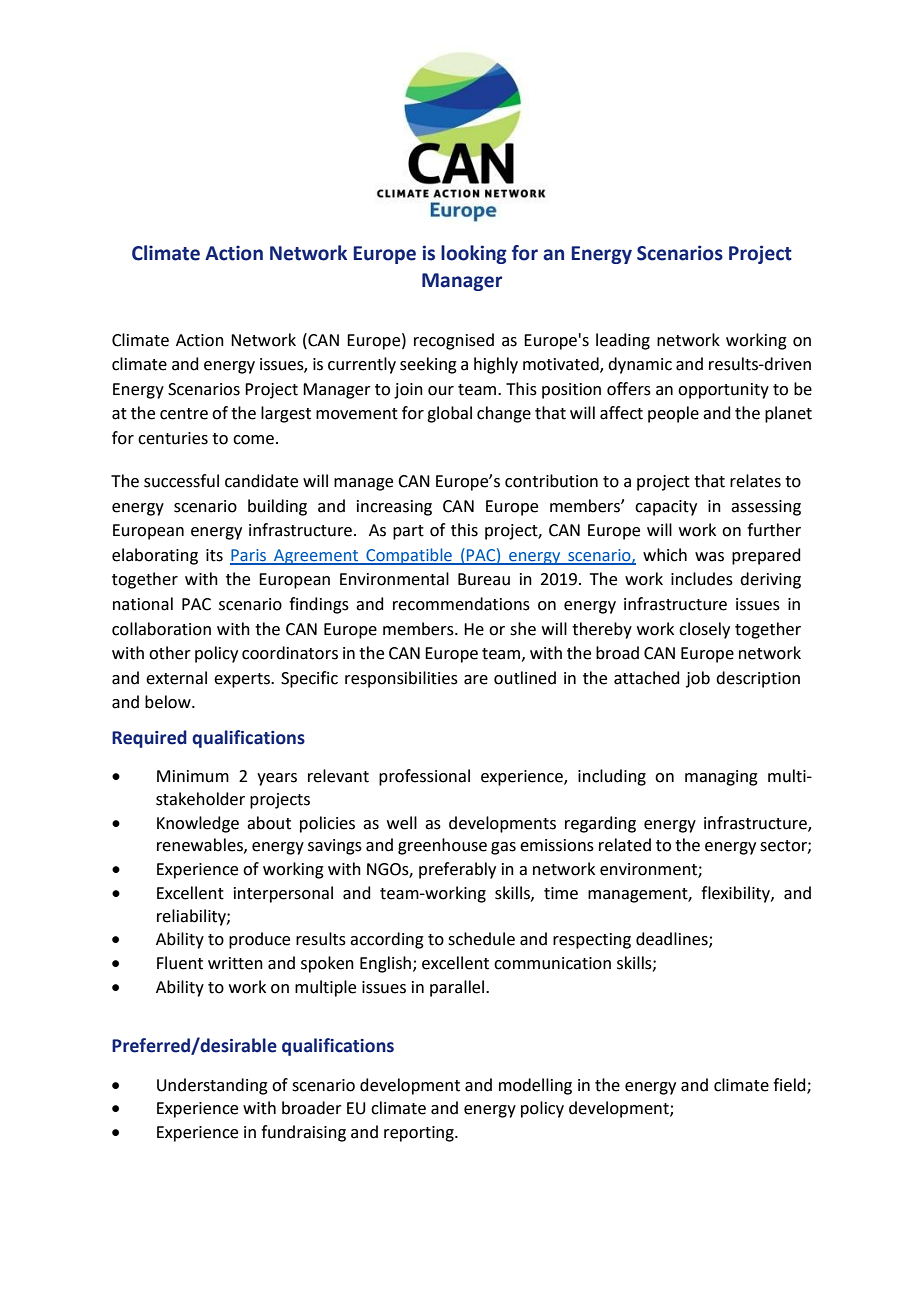 The image size is (924, 1308). What do you see at coordinates (362, 365) in the screenshot?
I see `currently` at bounding box center [362, 365].
